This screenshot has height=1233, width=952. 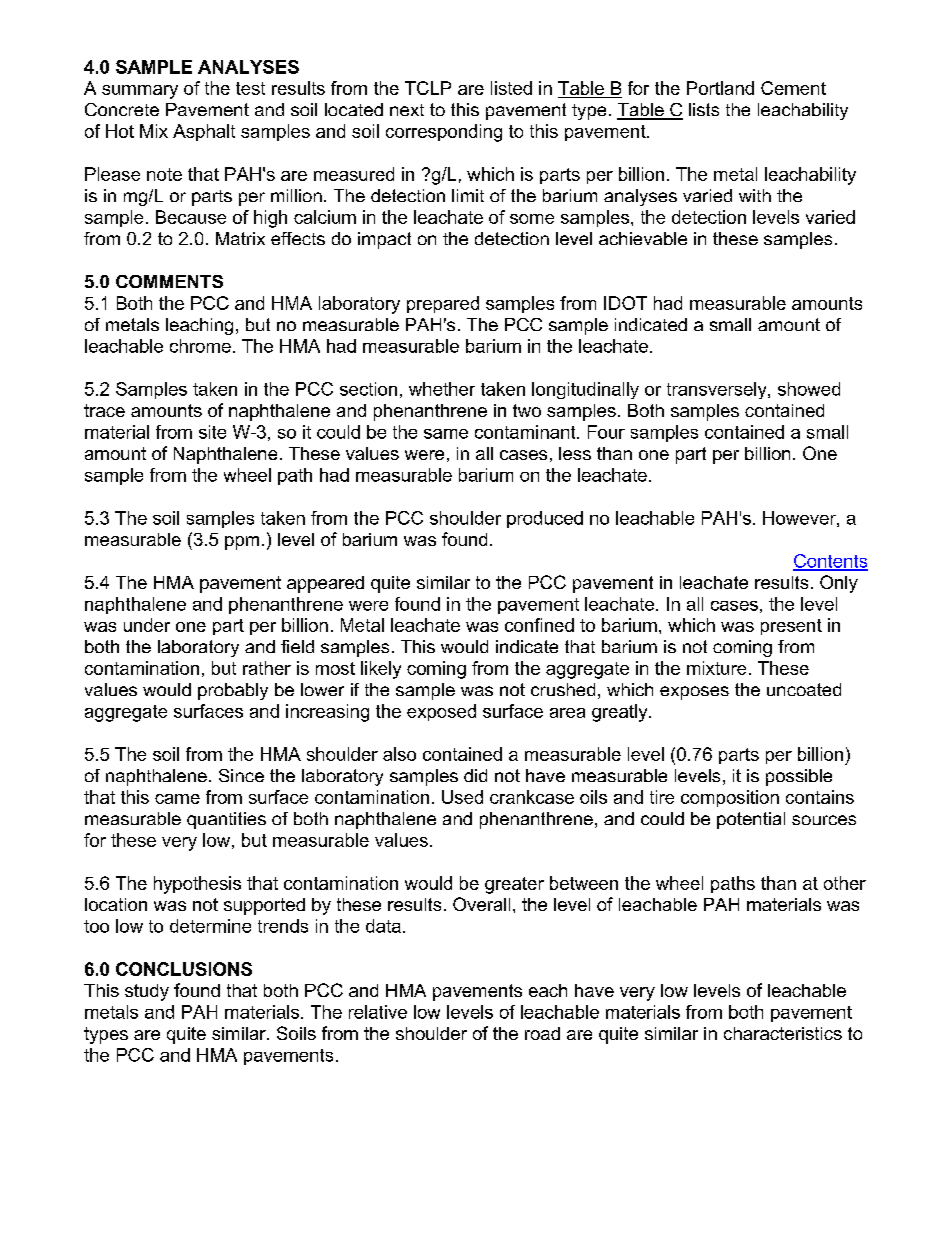 What do you see at coordinates (444, 133) in the screenshot?
I see `corresponding` at bounding box center [444, 133].
